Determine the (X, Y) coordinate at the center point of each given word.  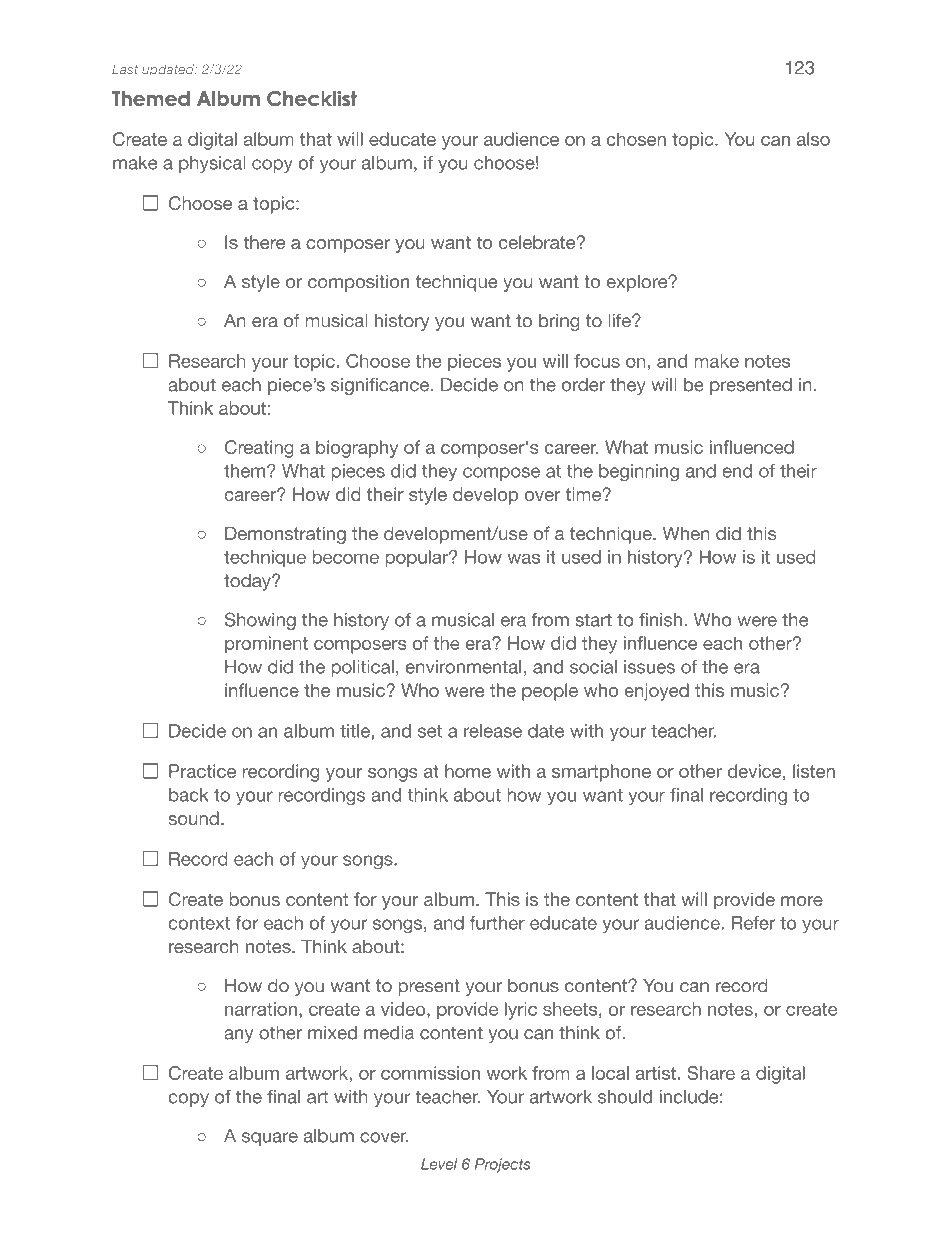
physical (212, 164)
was (523, 559)
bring (559, 322)
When (686, 533)
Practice (202, 771)
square (270, 1139)
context (199, 923)
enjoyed (657, 692)
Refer (753, 923)
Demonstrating (285, 535)
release (493, 731)
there (264, 242)
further (497, 923)
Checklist (312, 98)
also (813, 139)
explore (638, 283)
